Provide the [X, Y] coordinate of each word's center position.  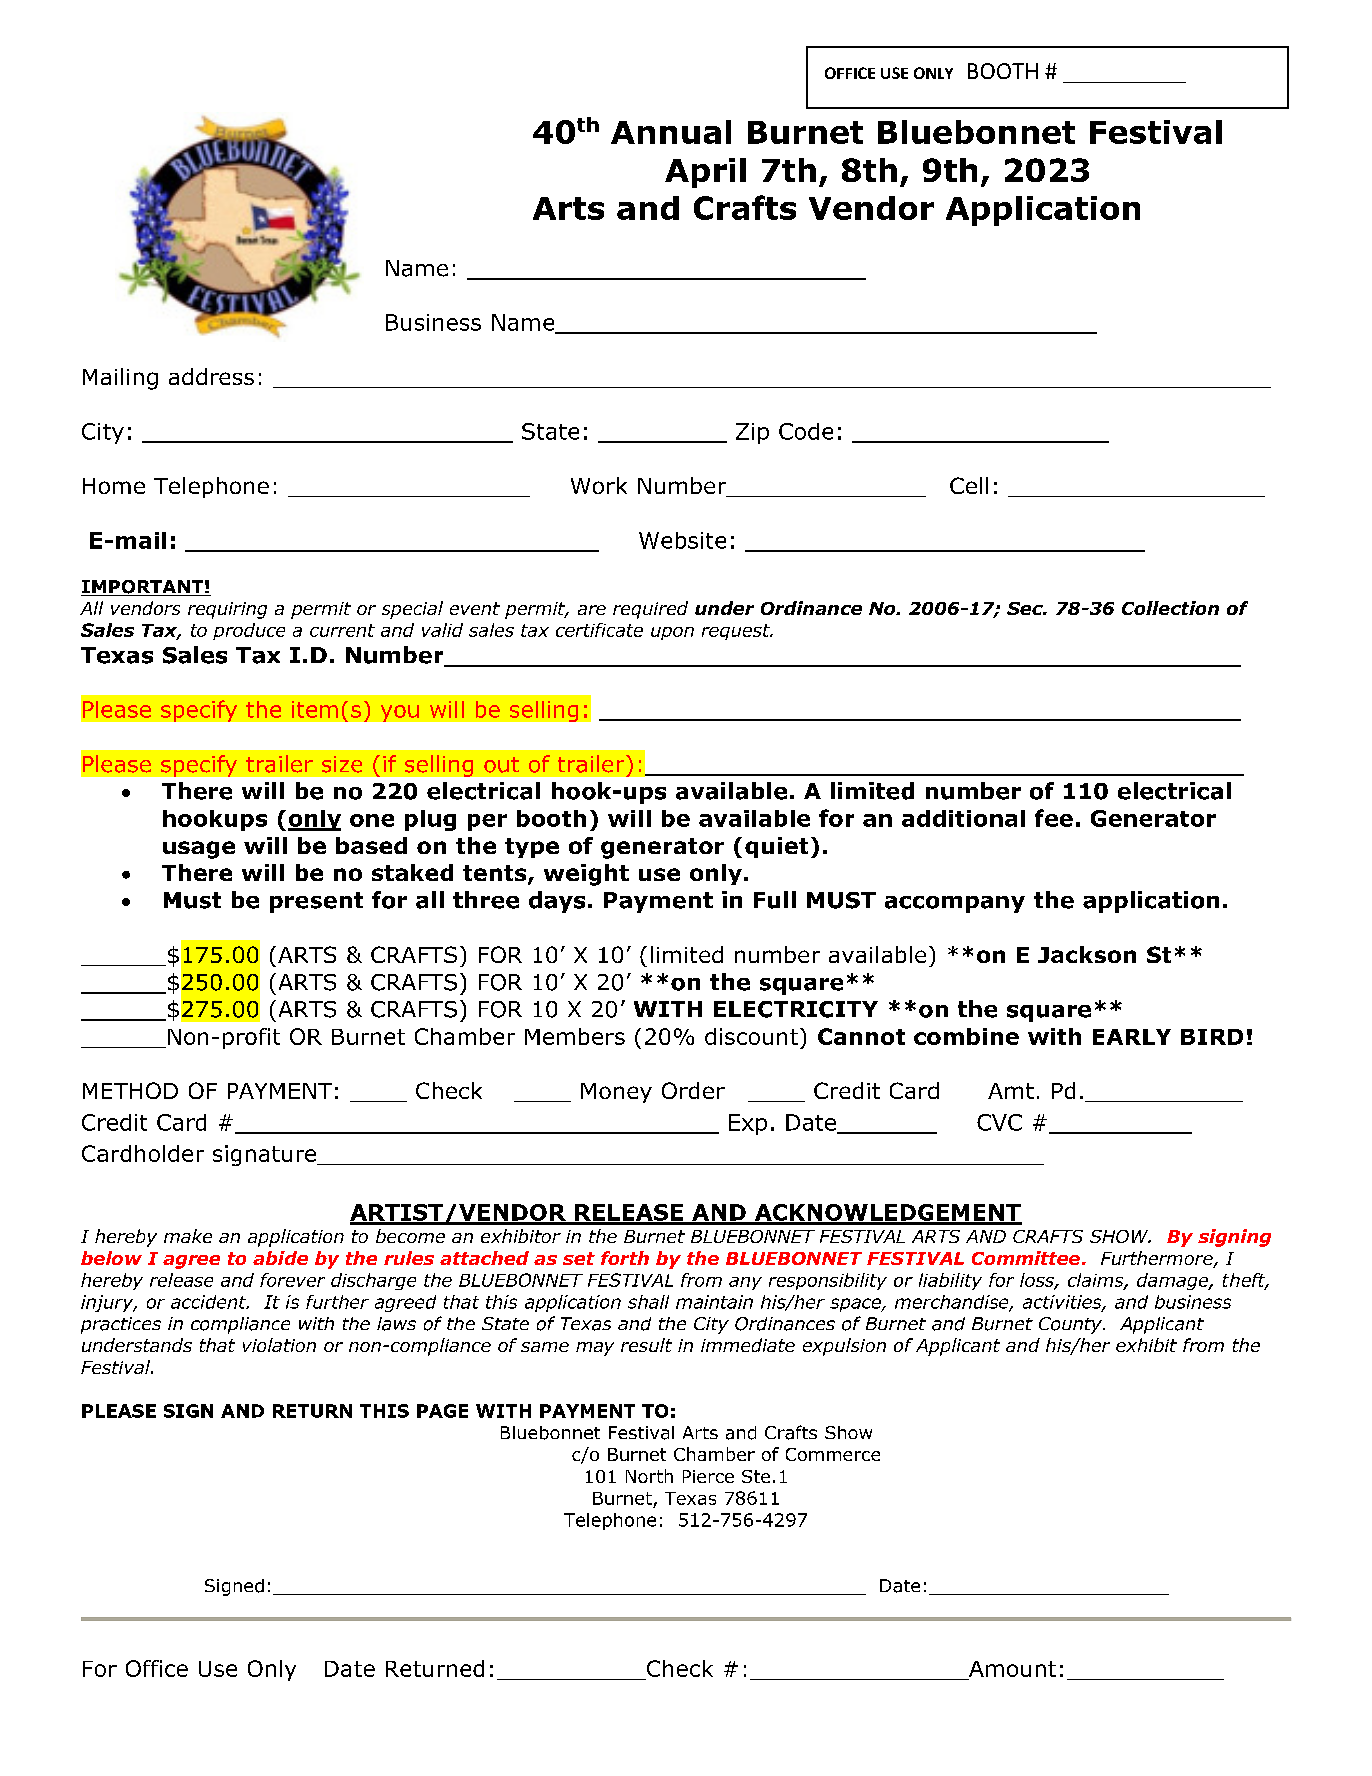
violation [279, 1345]
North [649, 1476]
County [1071, 1325]
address [211, 376]
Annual [671, 132]
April [705, 173]
